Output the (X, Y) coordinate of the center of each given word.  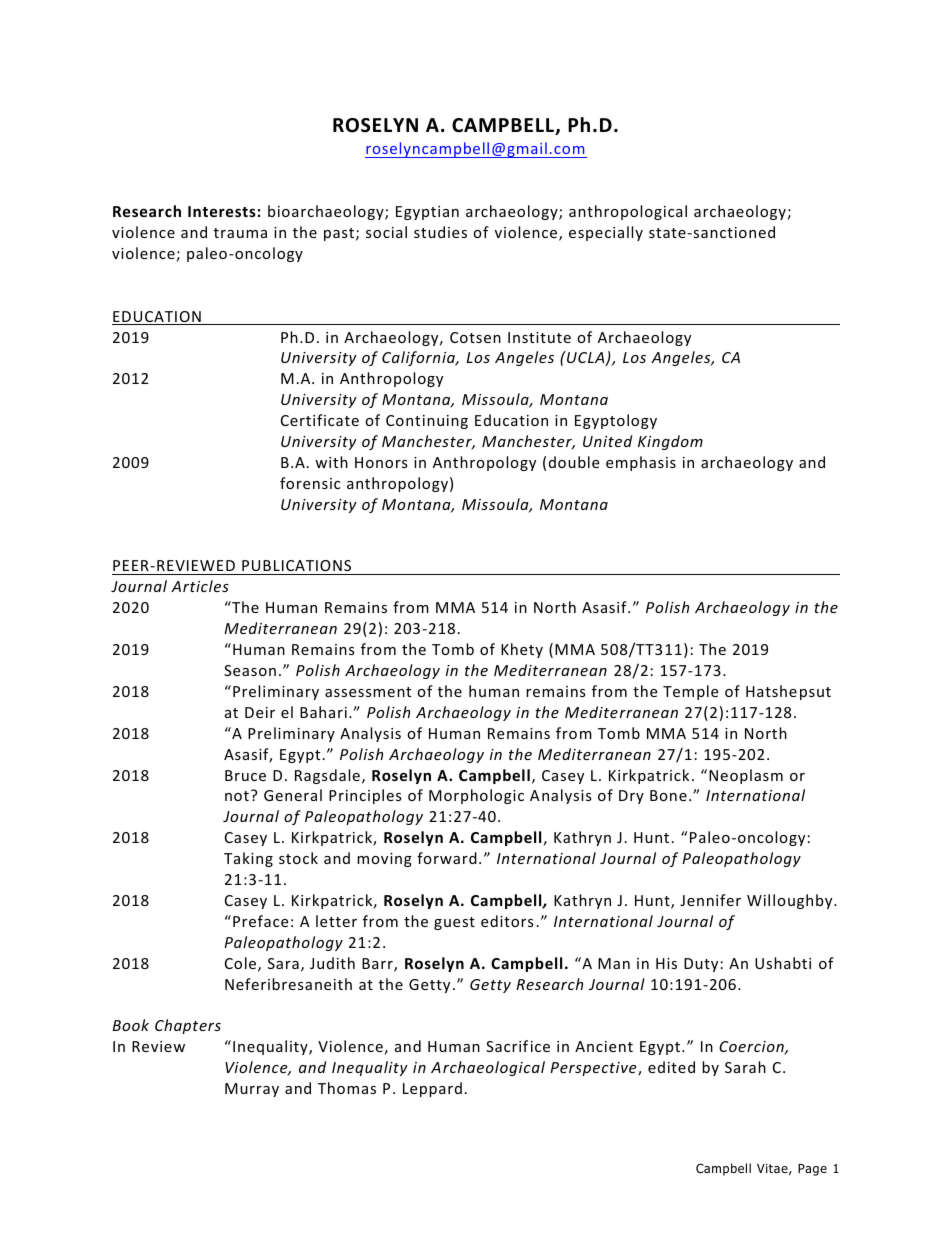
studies (440, 232)
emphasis (641, 463)
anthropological (628, 212)
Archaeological (488, 1068)
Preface (260, 921)
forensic (310, 483)
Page (812, 1170)
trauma (240, 233)
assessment (368, 692)
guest (454, 923)
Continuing (427, 422)
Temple (690, 692)
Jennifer (710, 900)
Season (250, 670)
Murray (252, 1090)
